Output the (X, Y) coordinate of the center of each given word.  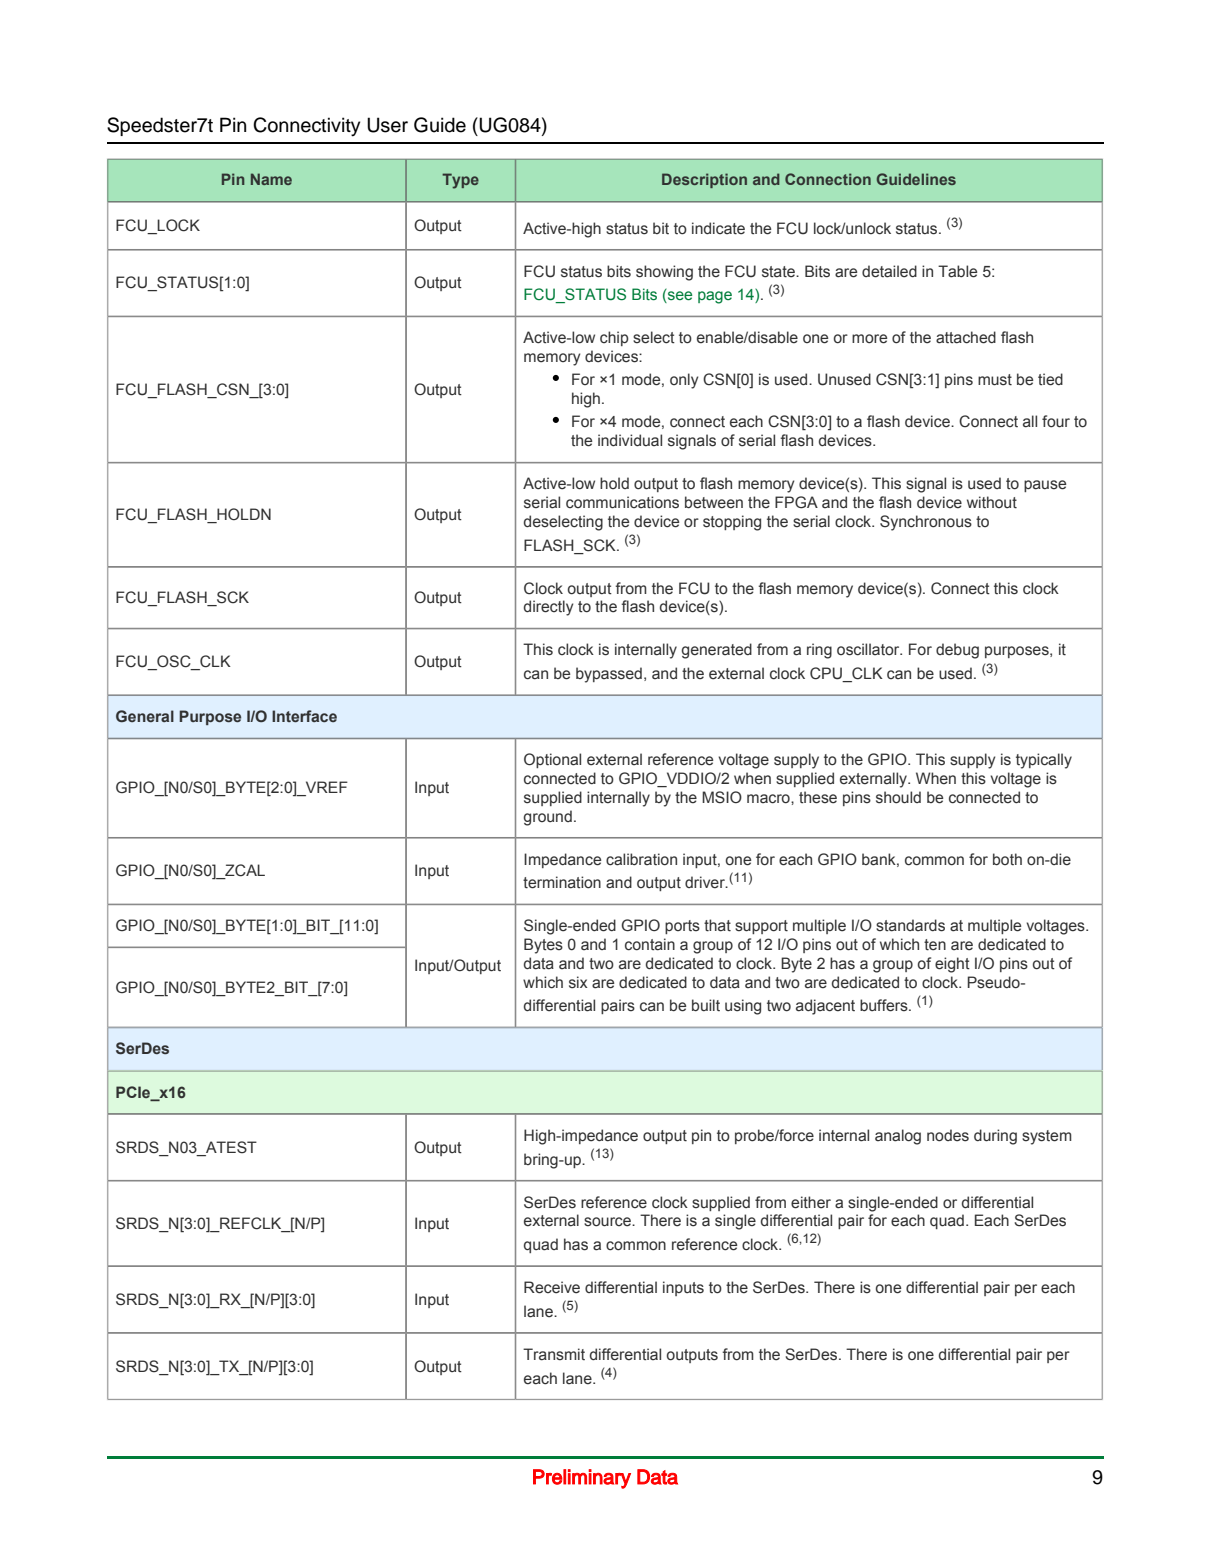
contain (650, 944)
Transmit (554, 1354)
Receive (552, 1287)
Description (704, 180)
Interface (304, 716)
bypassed (609, 675)
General (145, 716)
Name (271, 179)
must (995, 380)
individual (630, 440)
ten (935, 945)
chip (614, 338)
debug (957, 651)
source (608, 1222)
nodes (948, 1135)
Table (957, 271)
